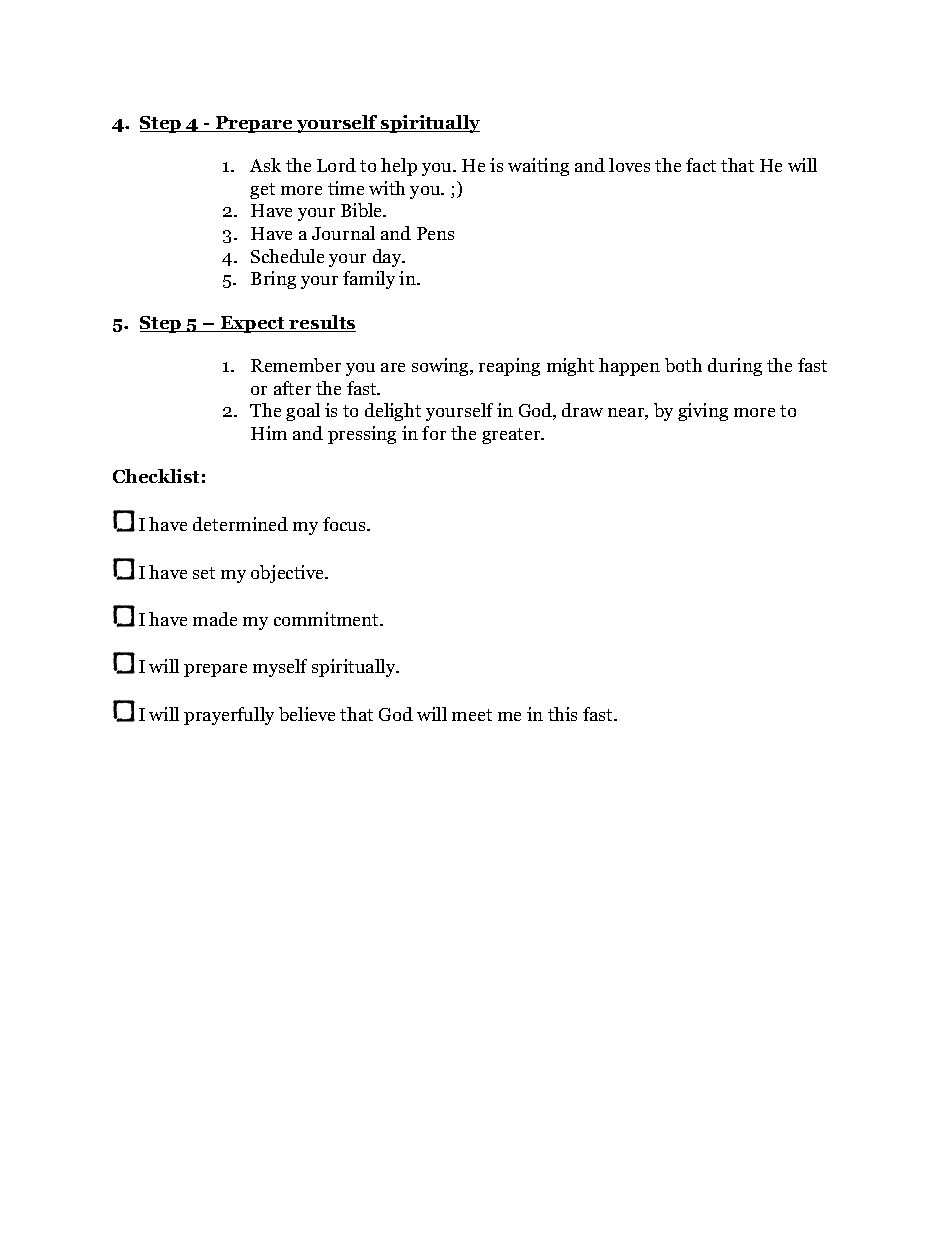 This screenshot has width=952, height=1233. What do you see at coordinates (289, 574) in the screenshot?
I see `objective` at bounding box center [289, 574].
